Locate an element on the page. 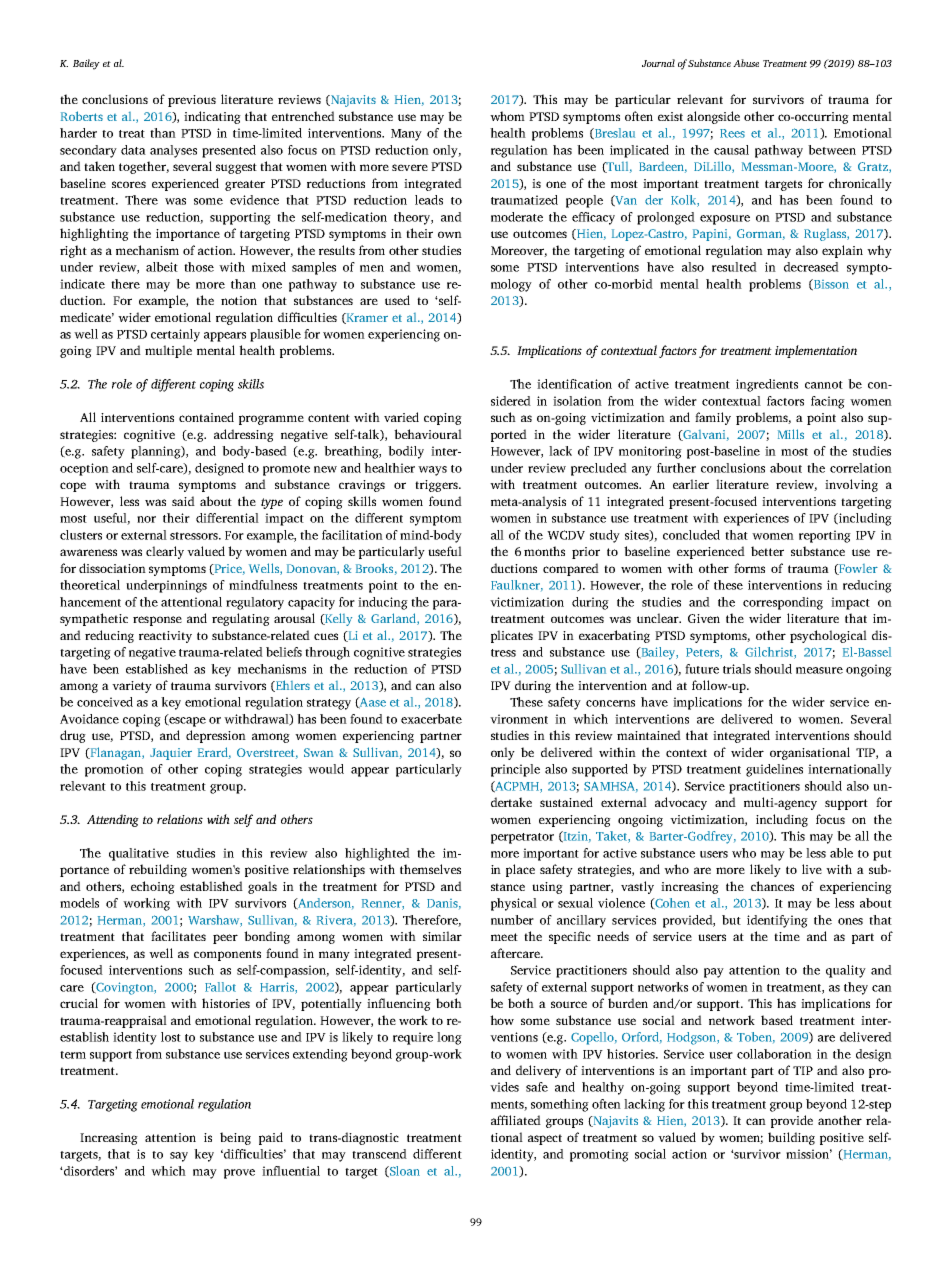  psychological is located at coordinates (828, 636).
